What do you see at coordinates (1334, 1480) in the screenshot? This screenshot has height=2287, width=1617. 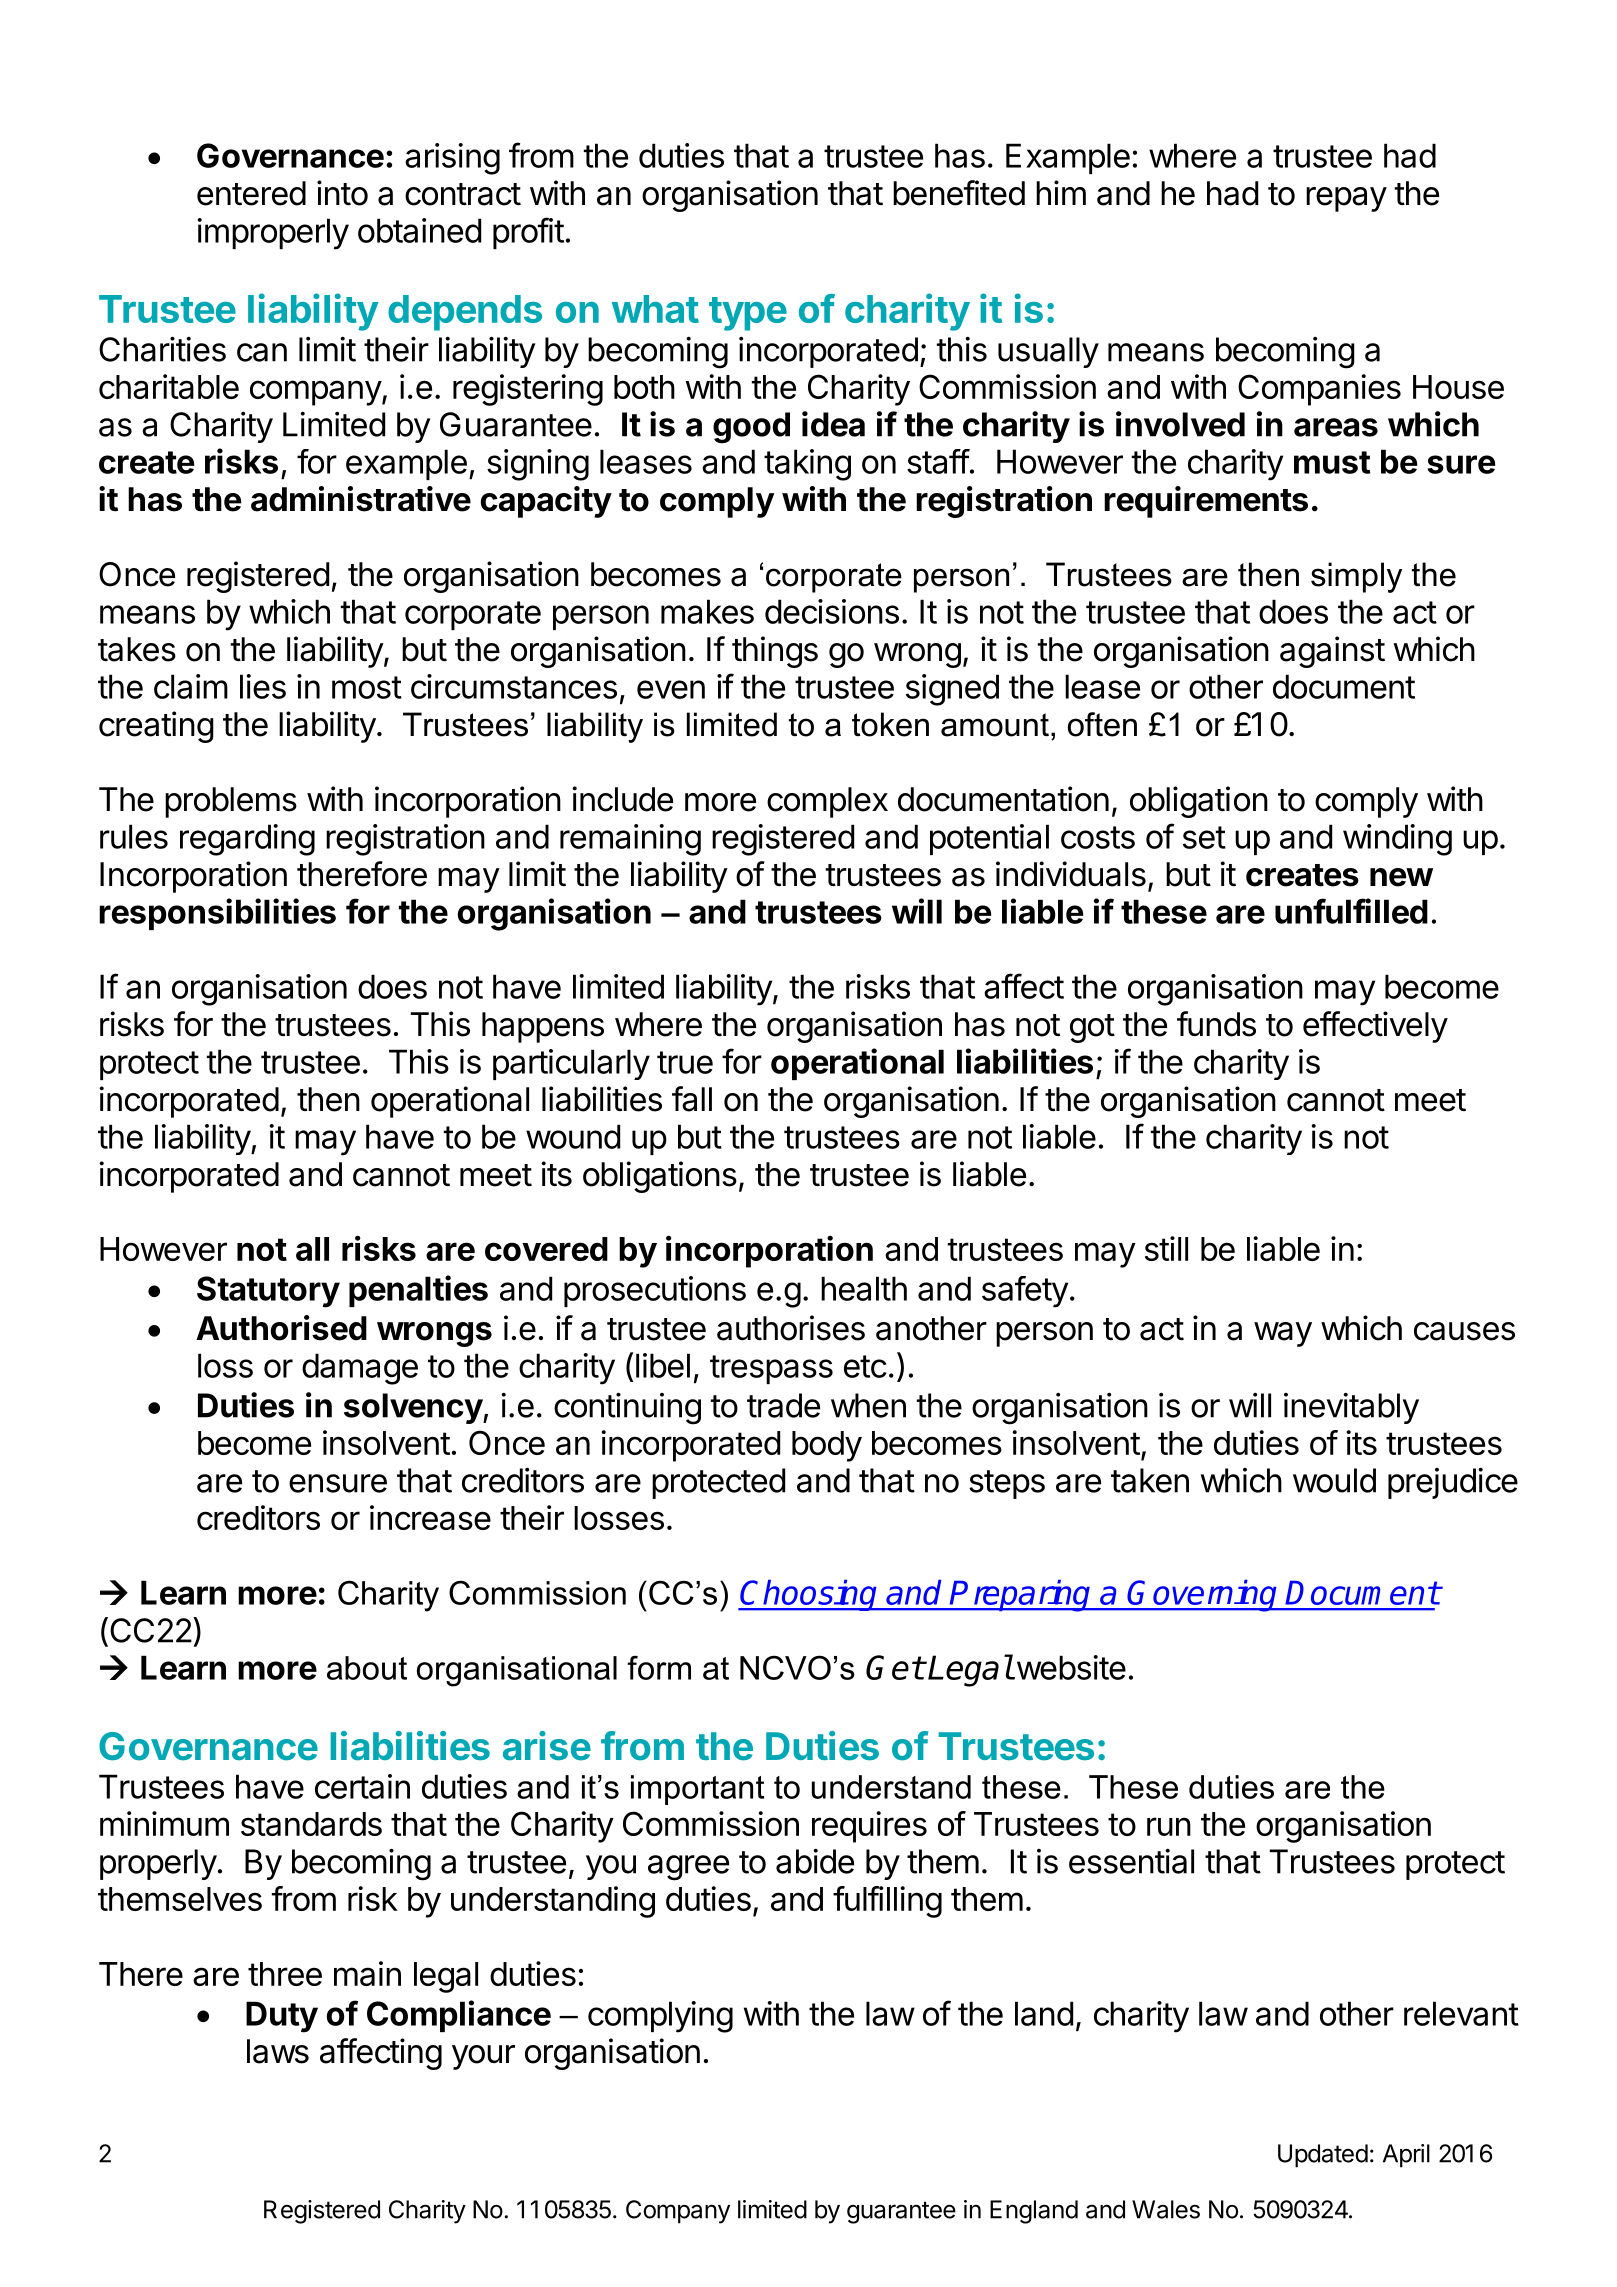 I see `would` at bounding box center [1334, 1480].
